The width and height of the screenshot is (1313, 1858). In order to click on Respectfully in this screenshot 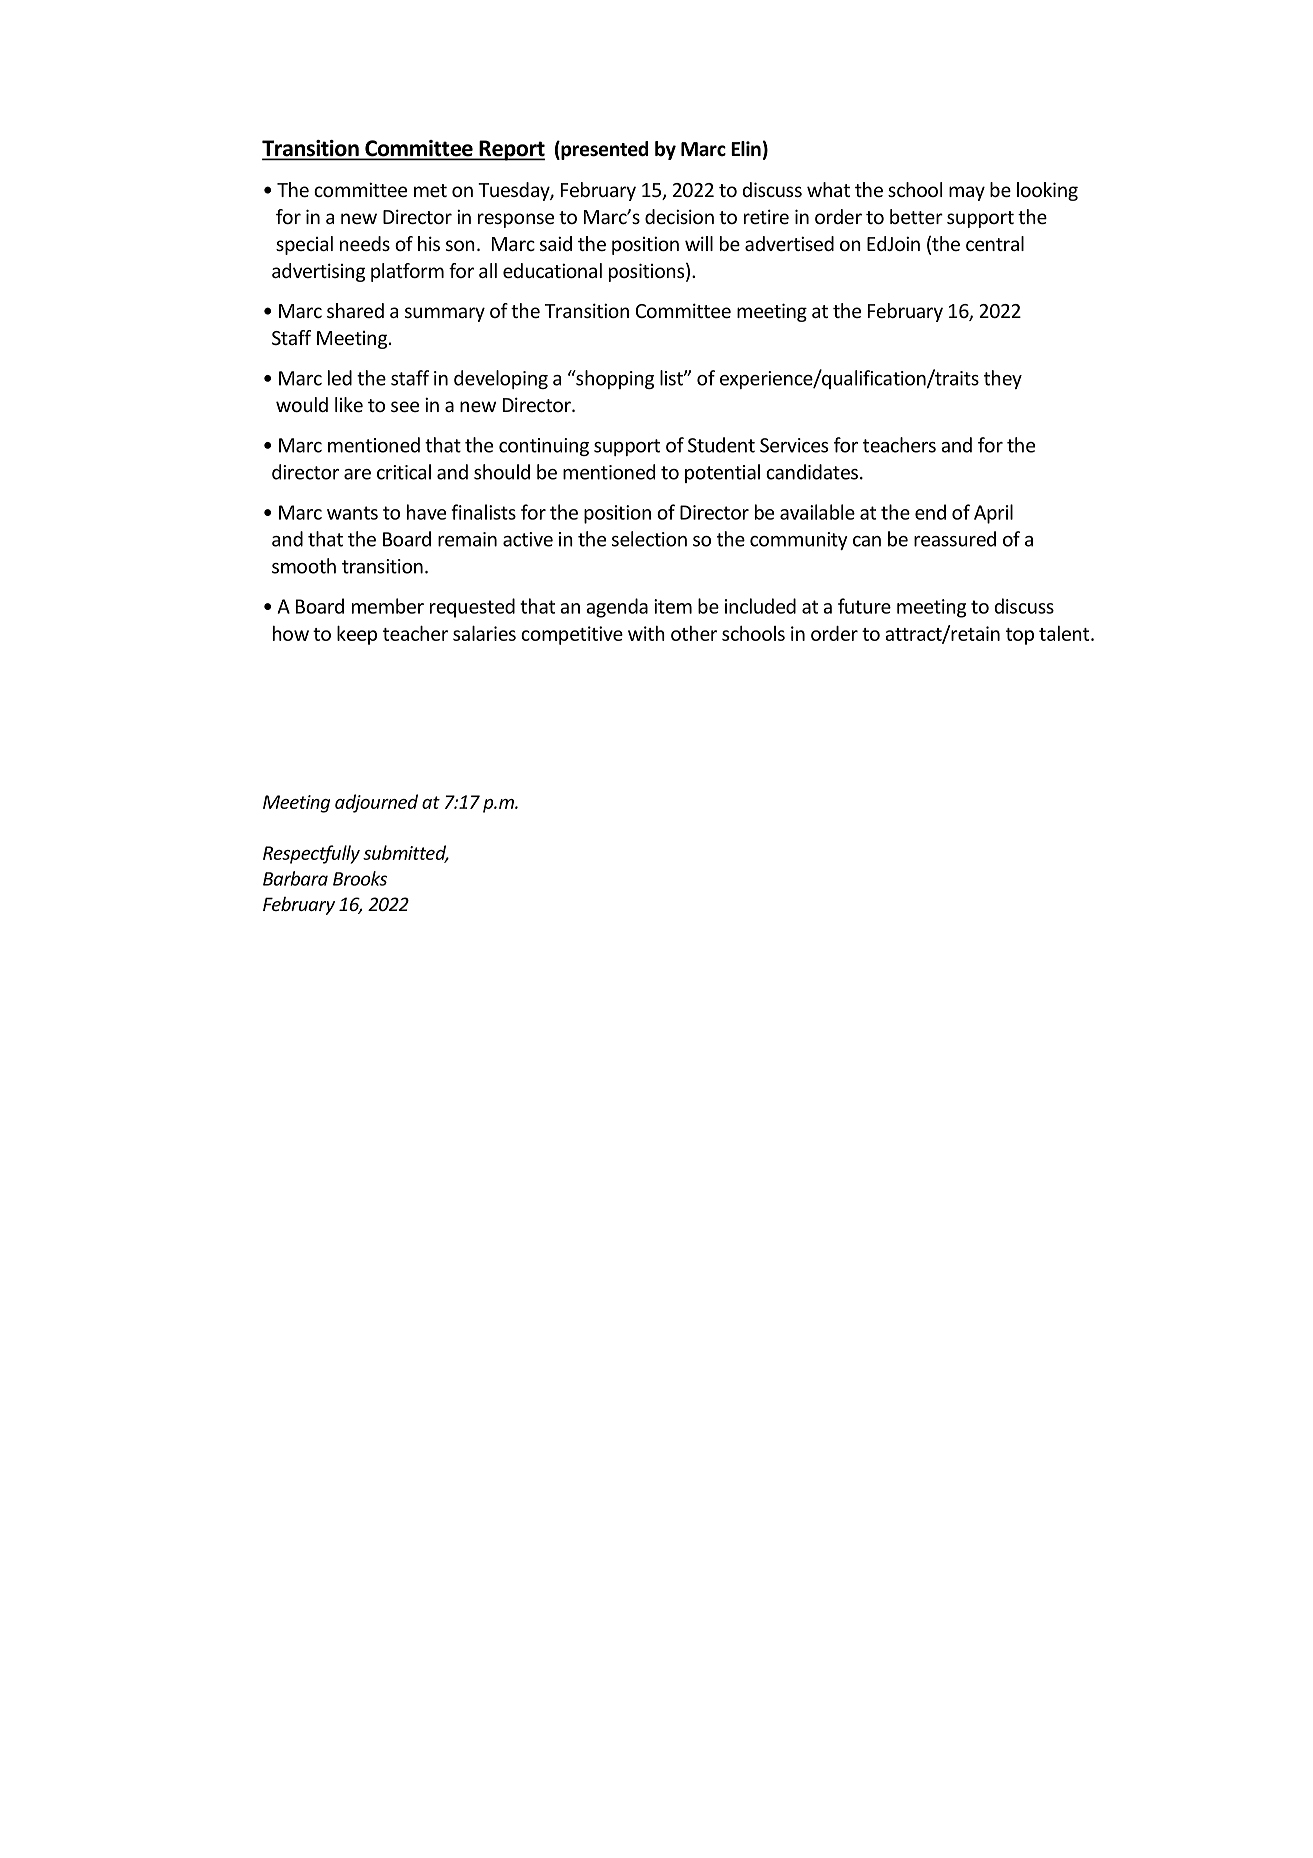, I will do `click(311, 854)`.
